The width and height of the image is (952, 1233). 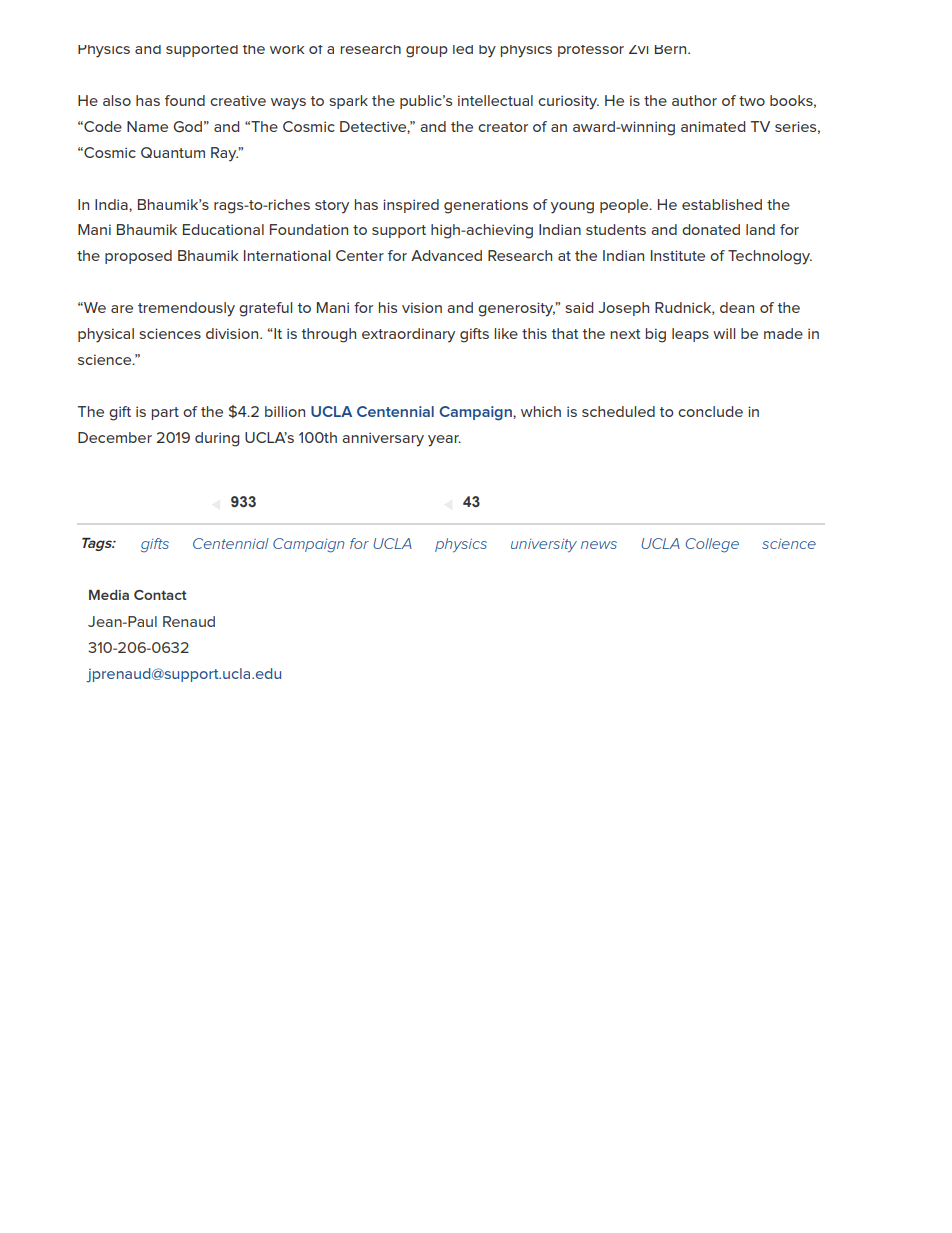 What do you see at coordinates (690, 335) in the image?
I see `leaps` at bounding box center [690, 335].
